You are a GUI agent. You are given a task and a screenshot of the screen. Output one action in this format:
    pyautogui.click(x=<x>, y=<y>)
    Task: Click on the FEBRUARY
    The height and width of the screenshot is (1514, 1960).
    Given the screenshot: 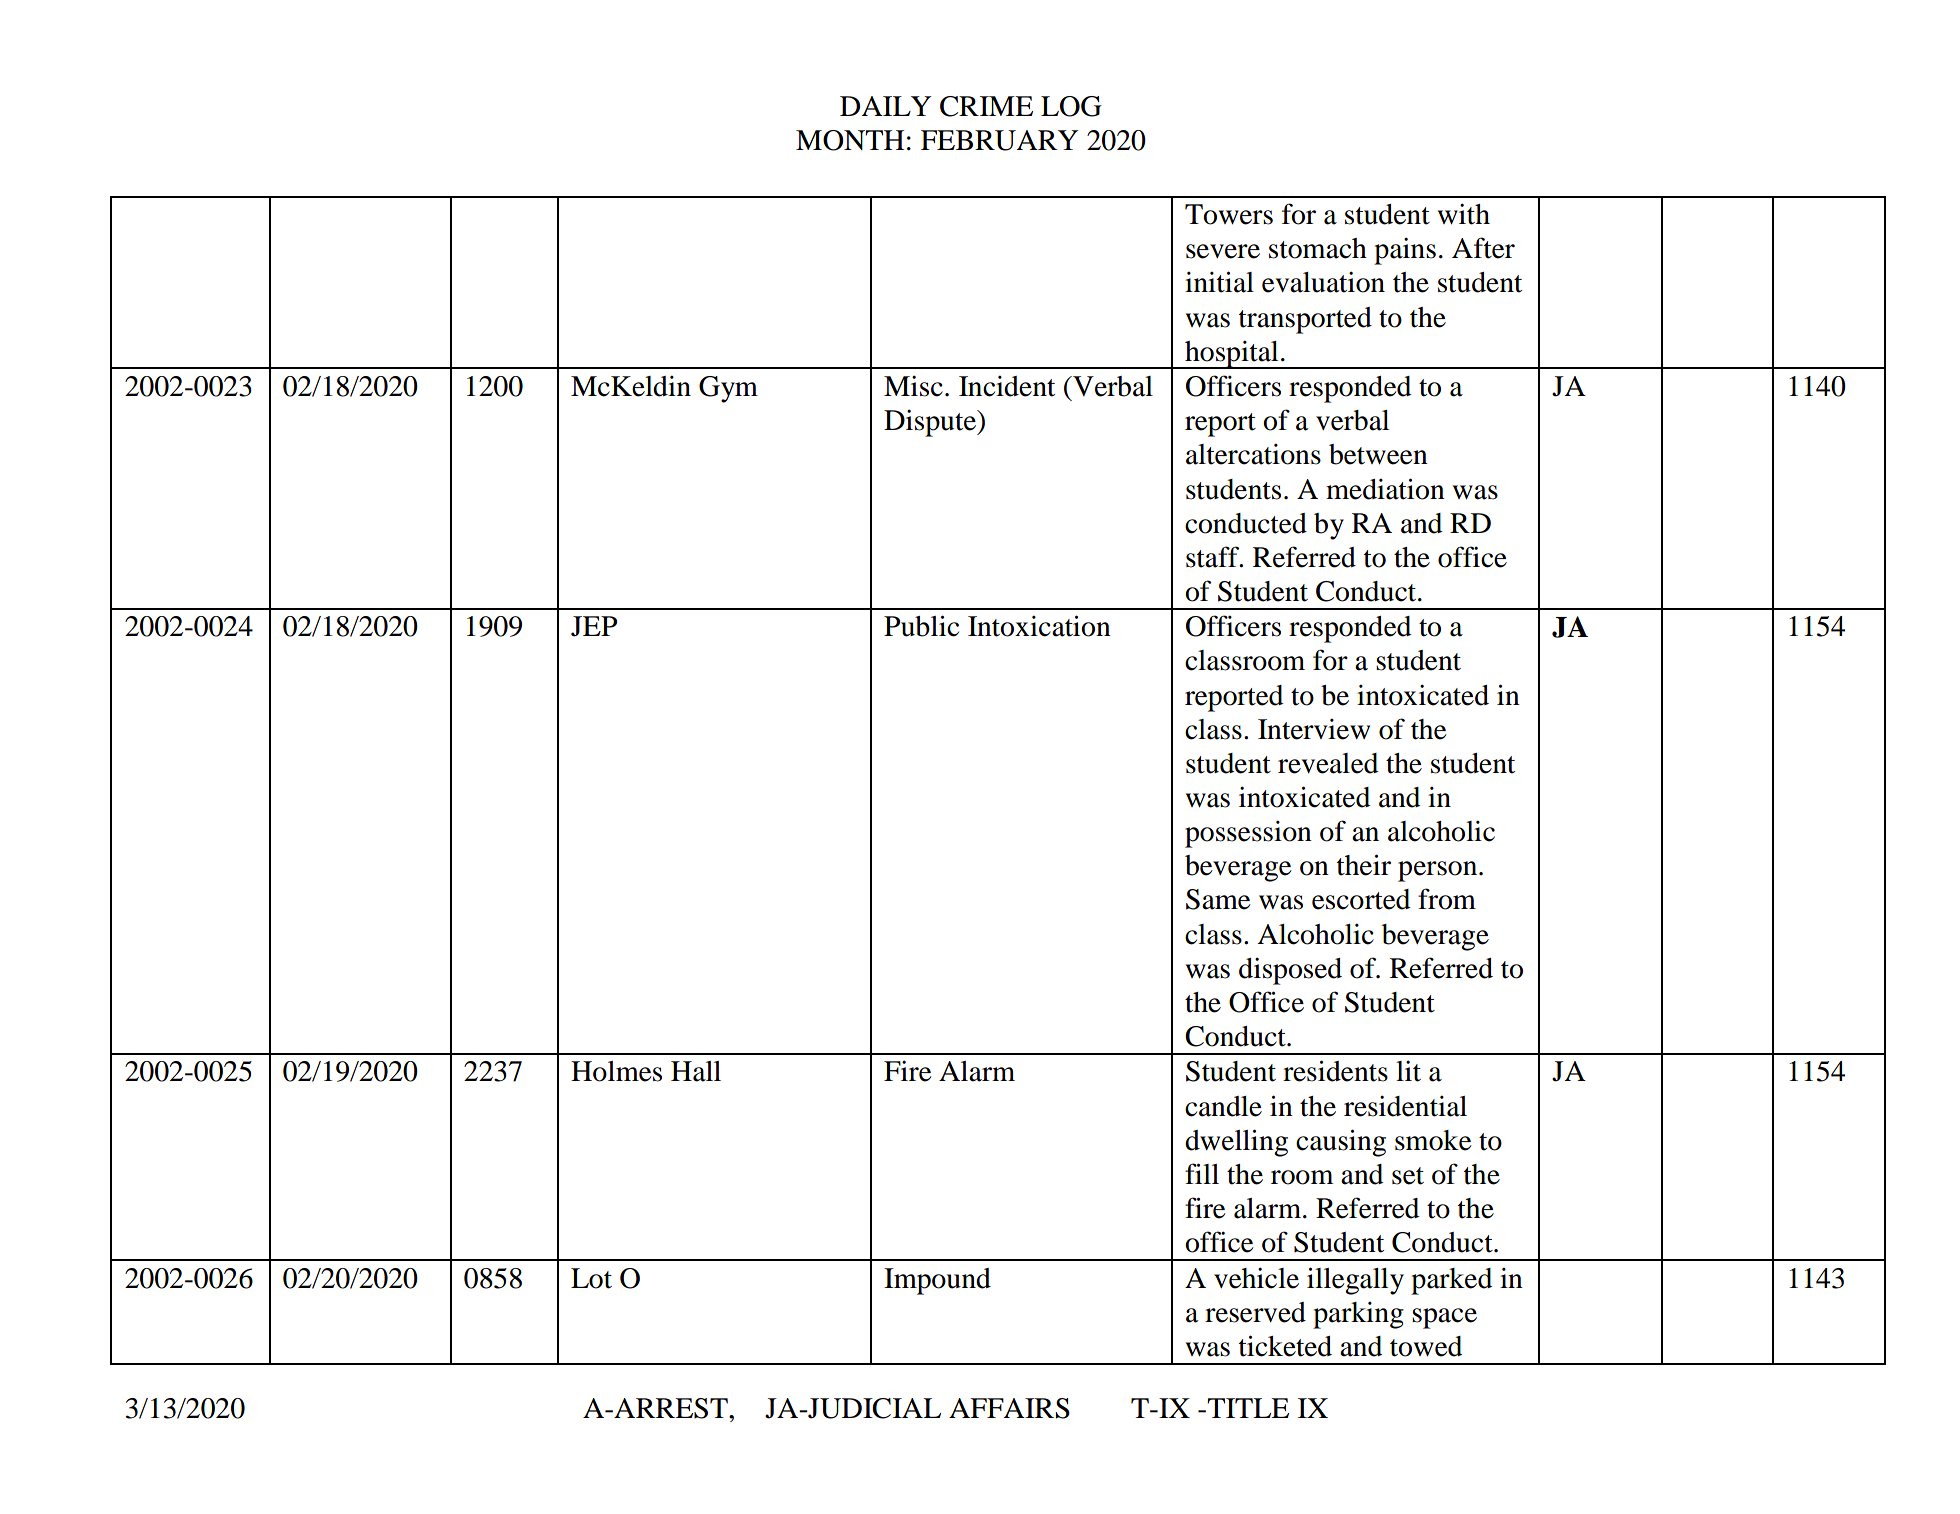 What is the action you would take?
    pyautogui.click(x=999, y=140)
